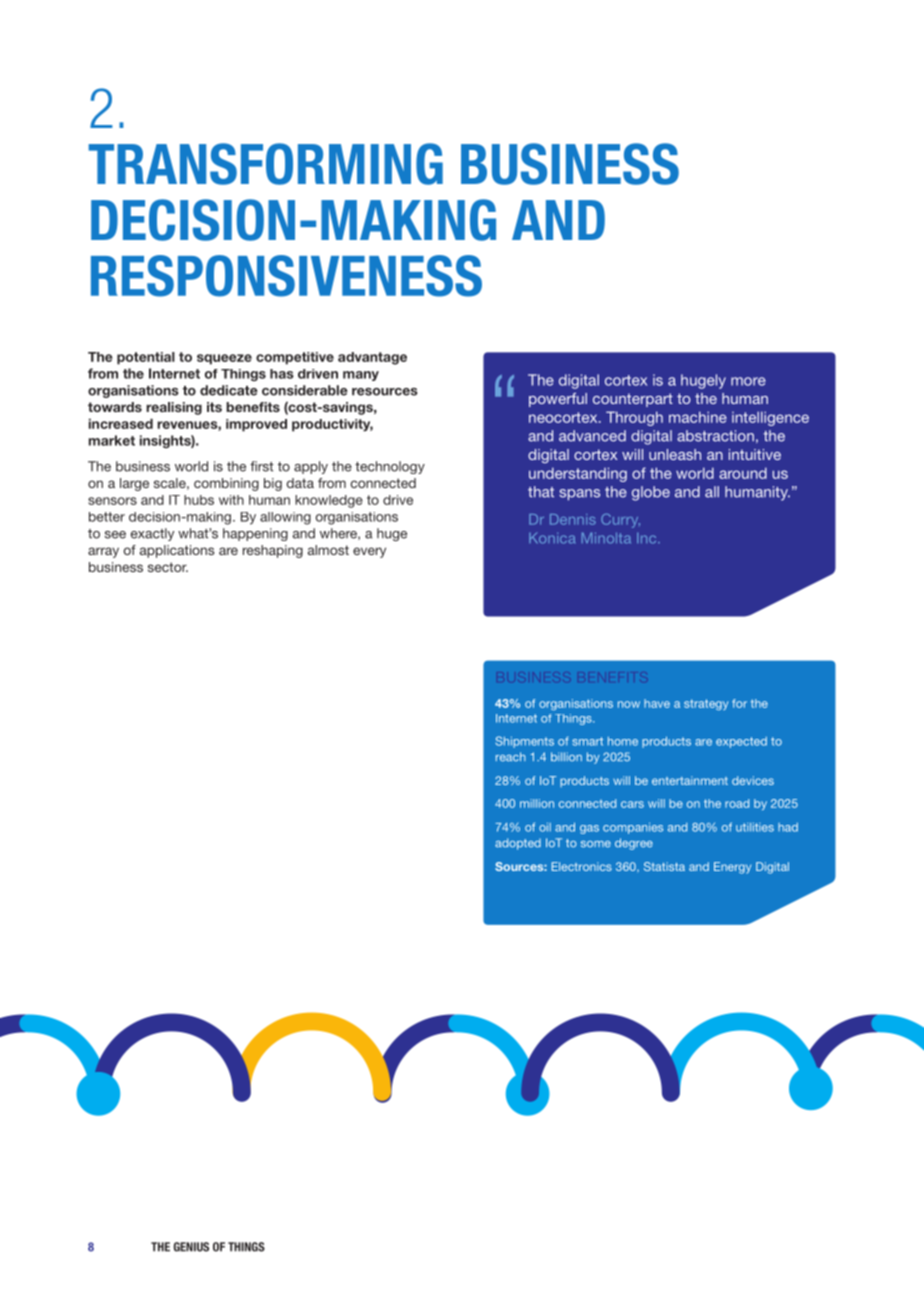 This document has height=1308, width=924. I want to click on realising, so click(174, 408).
